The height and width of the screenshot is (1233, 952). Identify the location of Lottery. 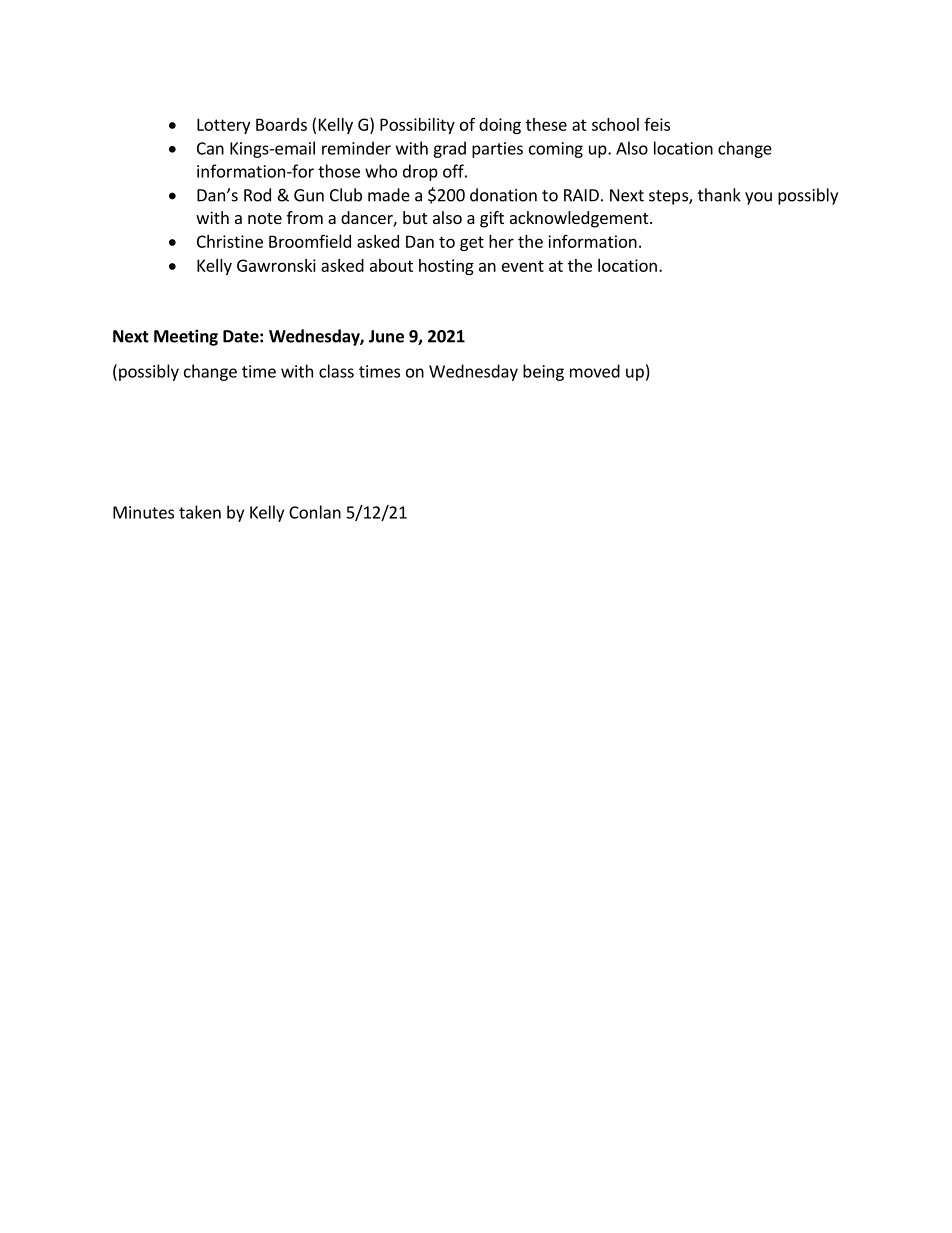
(223, 126).
